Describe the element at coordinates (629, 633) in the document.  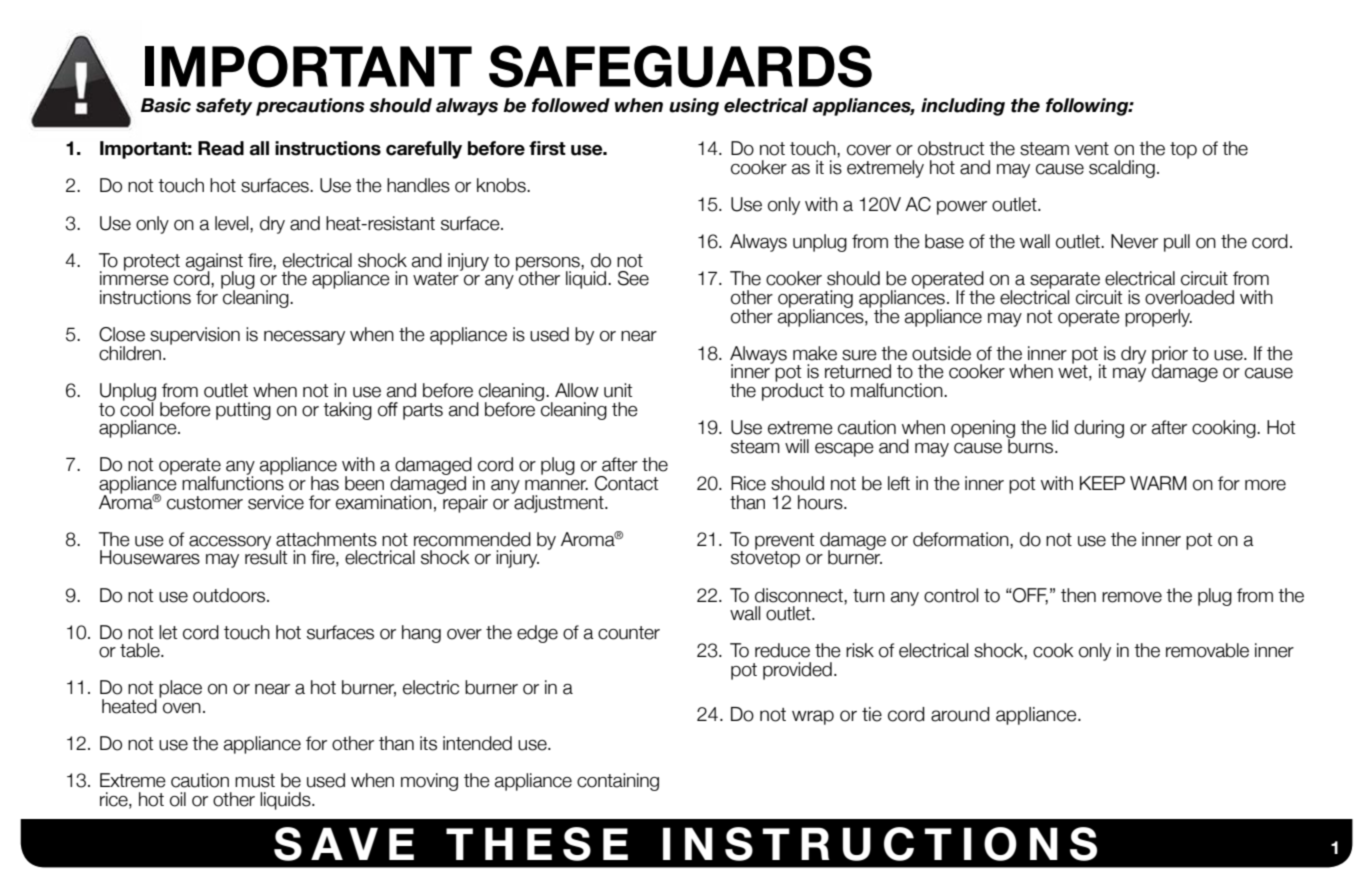
I see `counter` at that location.
